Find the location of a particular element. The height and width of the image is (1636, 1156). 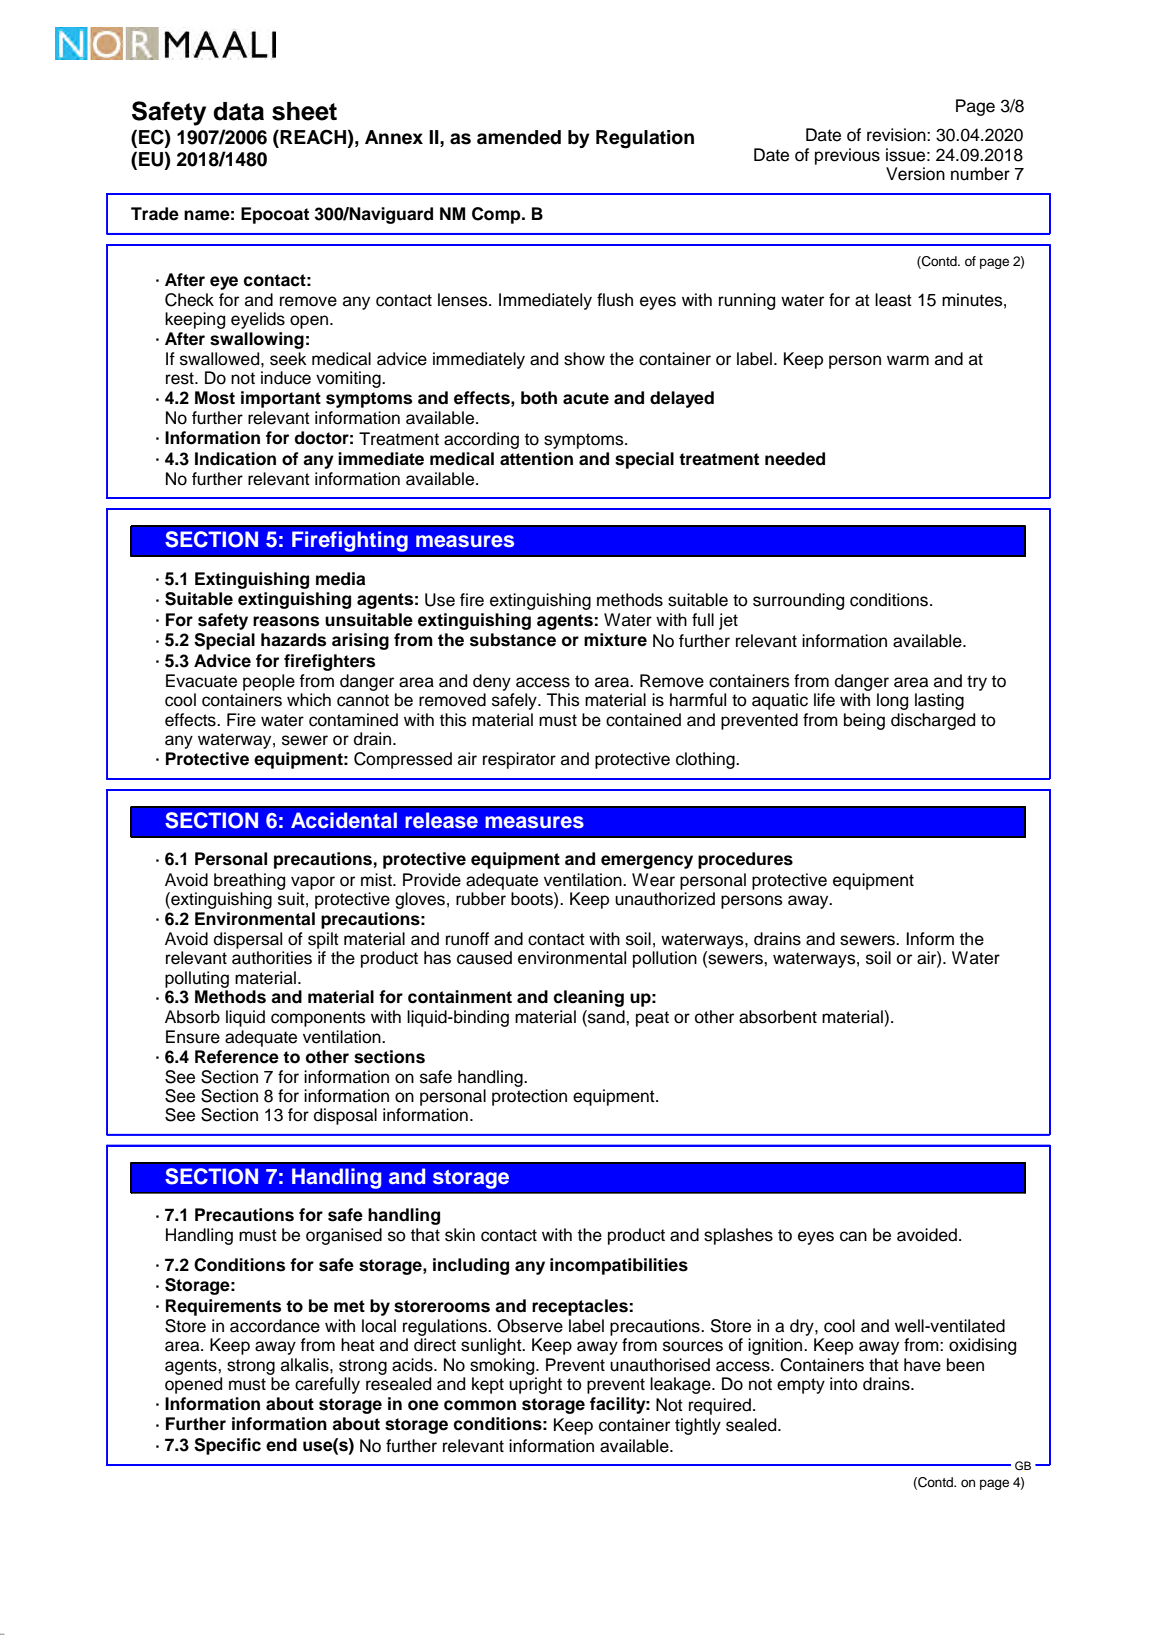

data is located at coordinates (238, 111).
